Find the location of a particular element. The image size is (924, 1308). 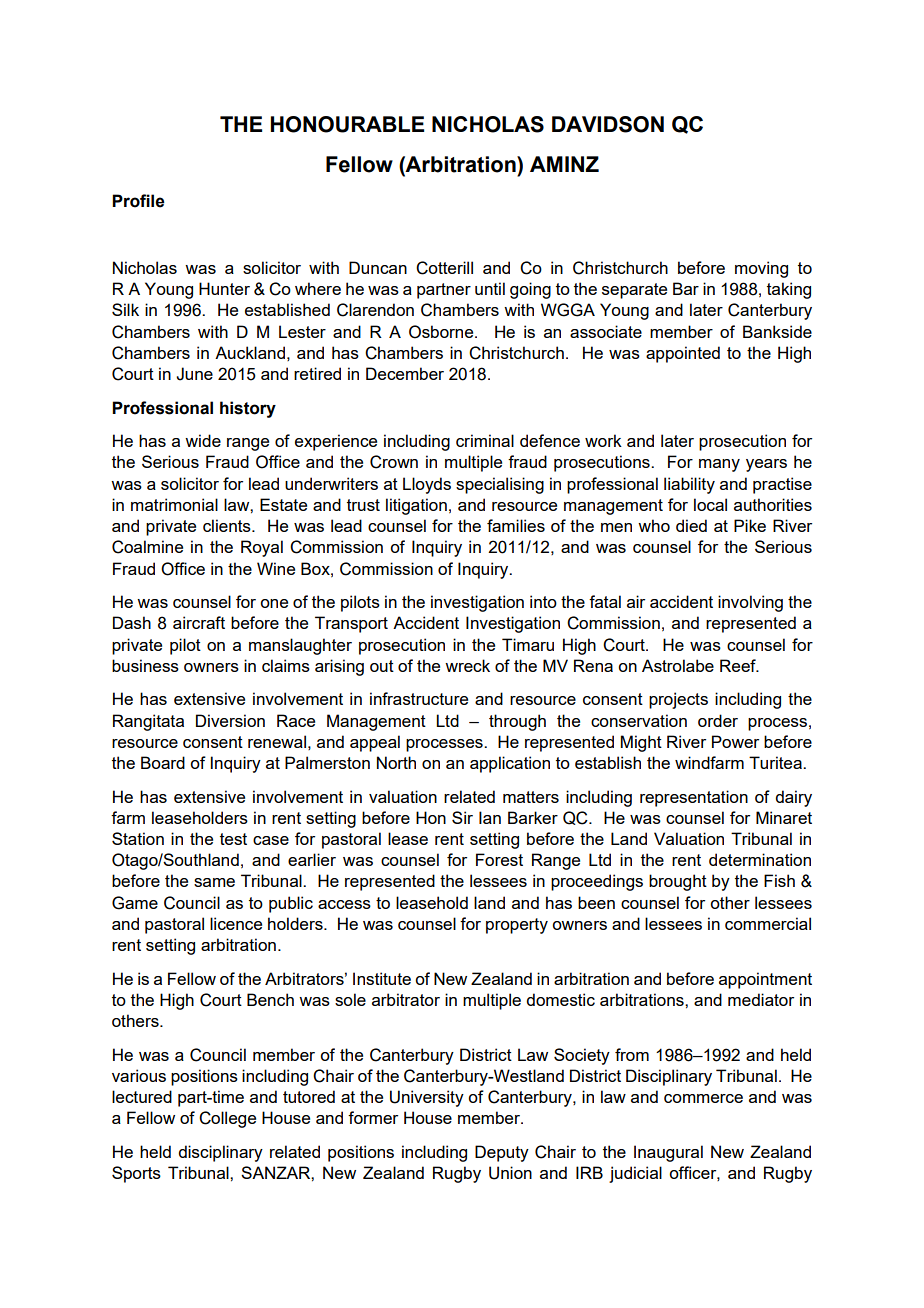

Reef is located at coordinates (739, 665).
